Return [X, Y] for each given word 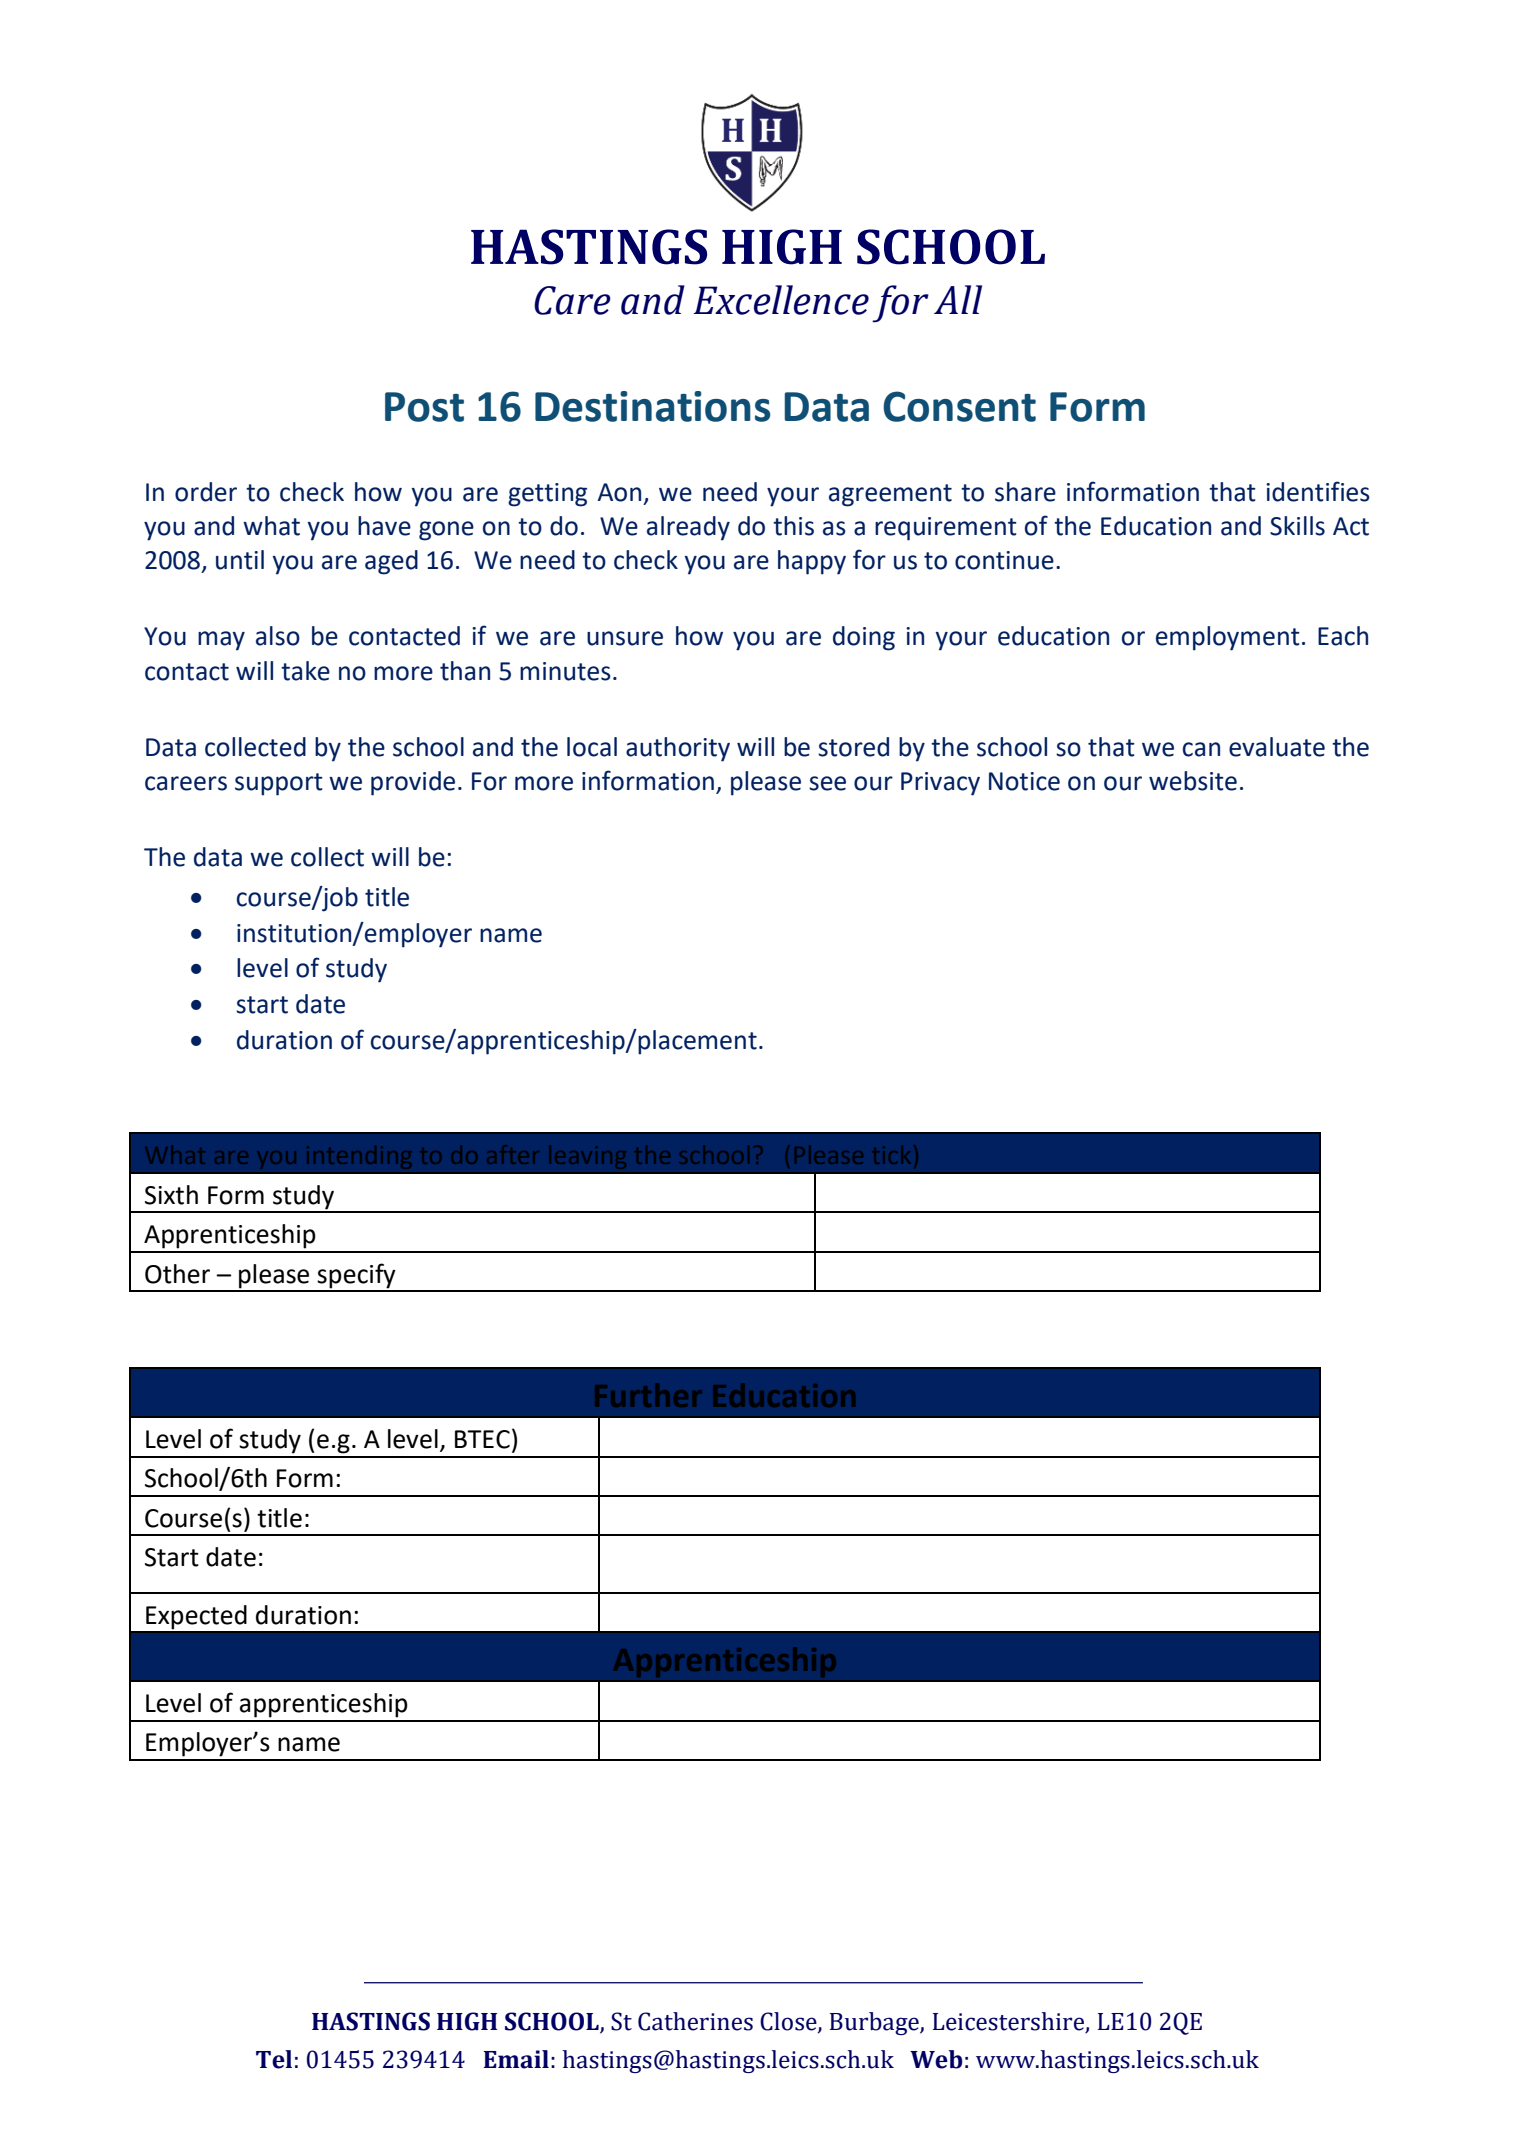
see [827, 783]
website [1193, 781]
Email [516, 2059]
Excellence [781, 300]
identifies [1318, 491]
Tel [274, 2059]
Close [789, 2022]
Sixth [171, 1195]
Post [424, 407]
